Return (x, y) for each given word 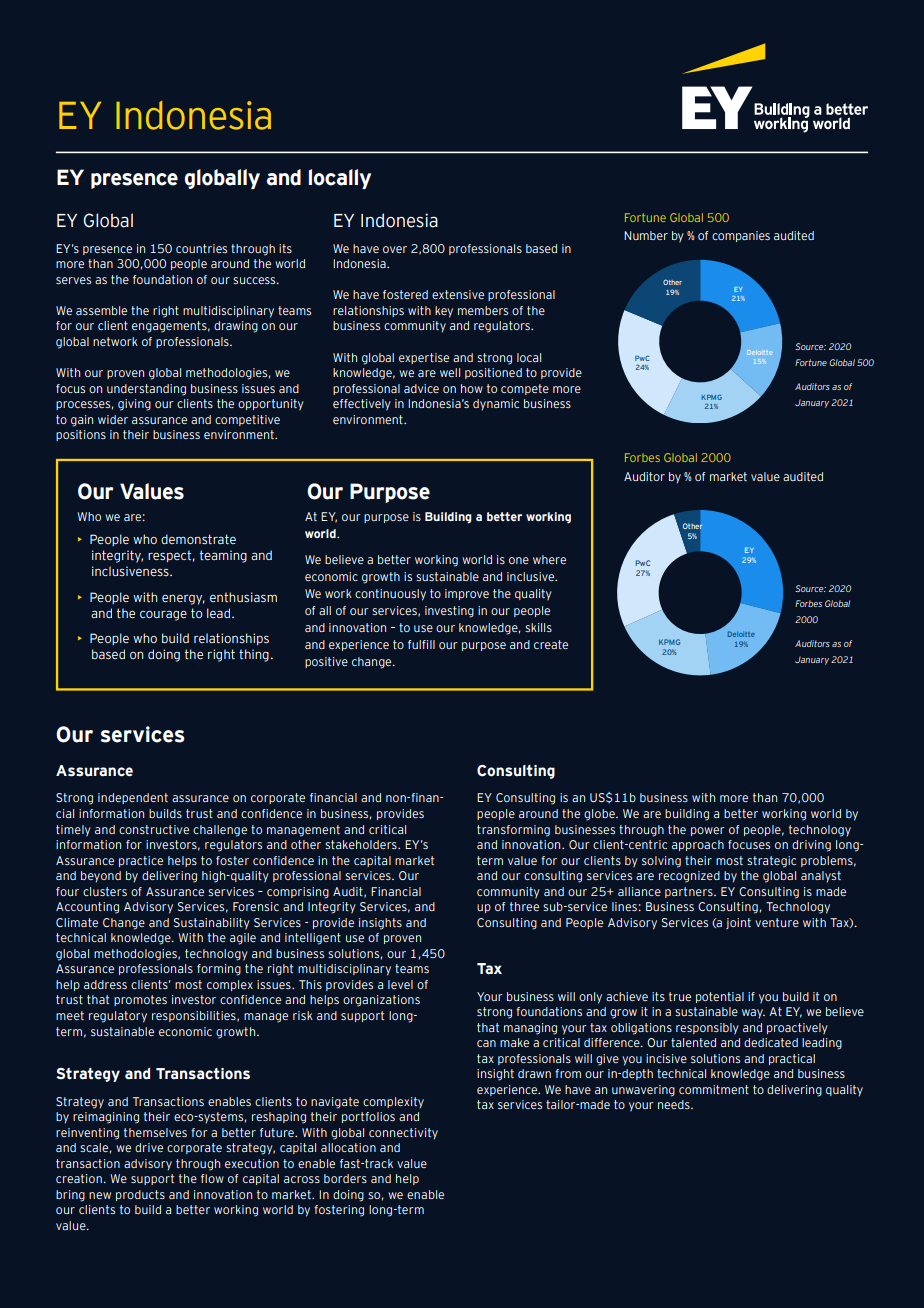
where (549, 559)
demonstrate (198, 539)
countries (201, 248)
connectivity (403, 1134)
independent (133, 798)
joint (738, 923)
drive (149, 1147)
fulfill (421, 644)
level (400, 984)
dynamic (496, 405)
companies (741, 236)
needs (675, 1104)
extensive (458, 294)
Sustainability (212, 924)
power (707, 831)
